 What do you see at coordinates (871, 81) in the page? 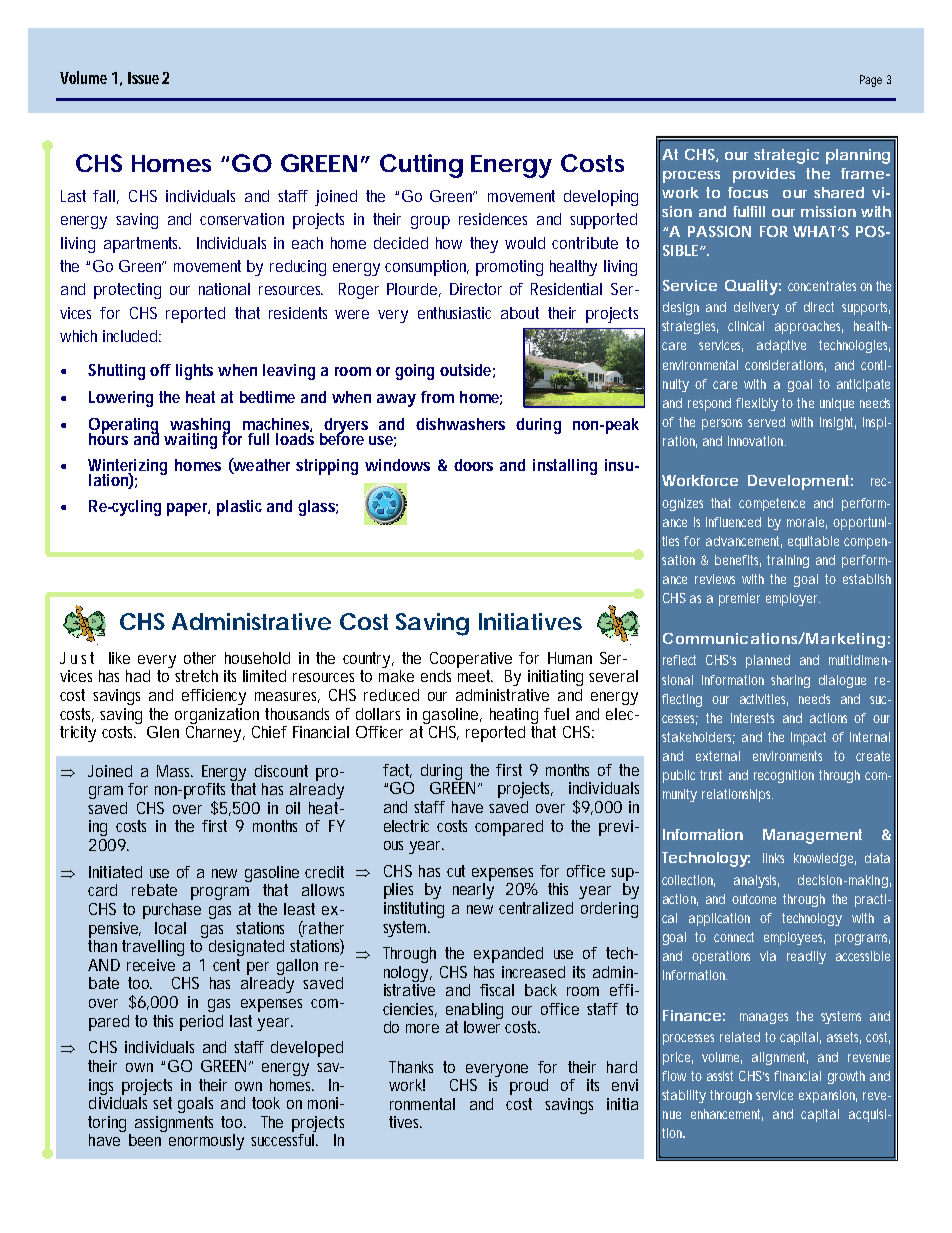
I see `Page` at bounding box center [871, 81].
